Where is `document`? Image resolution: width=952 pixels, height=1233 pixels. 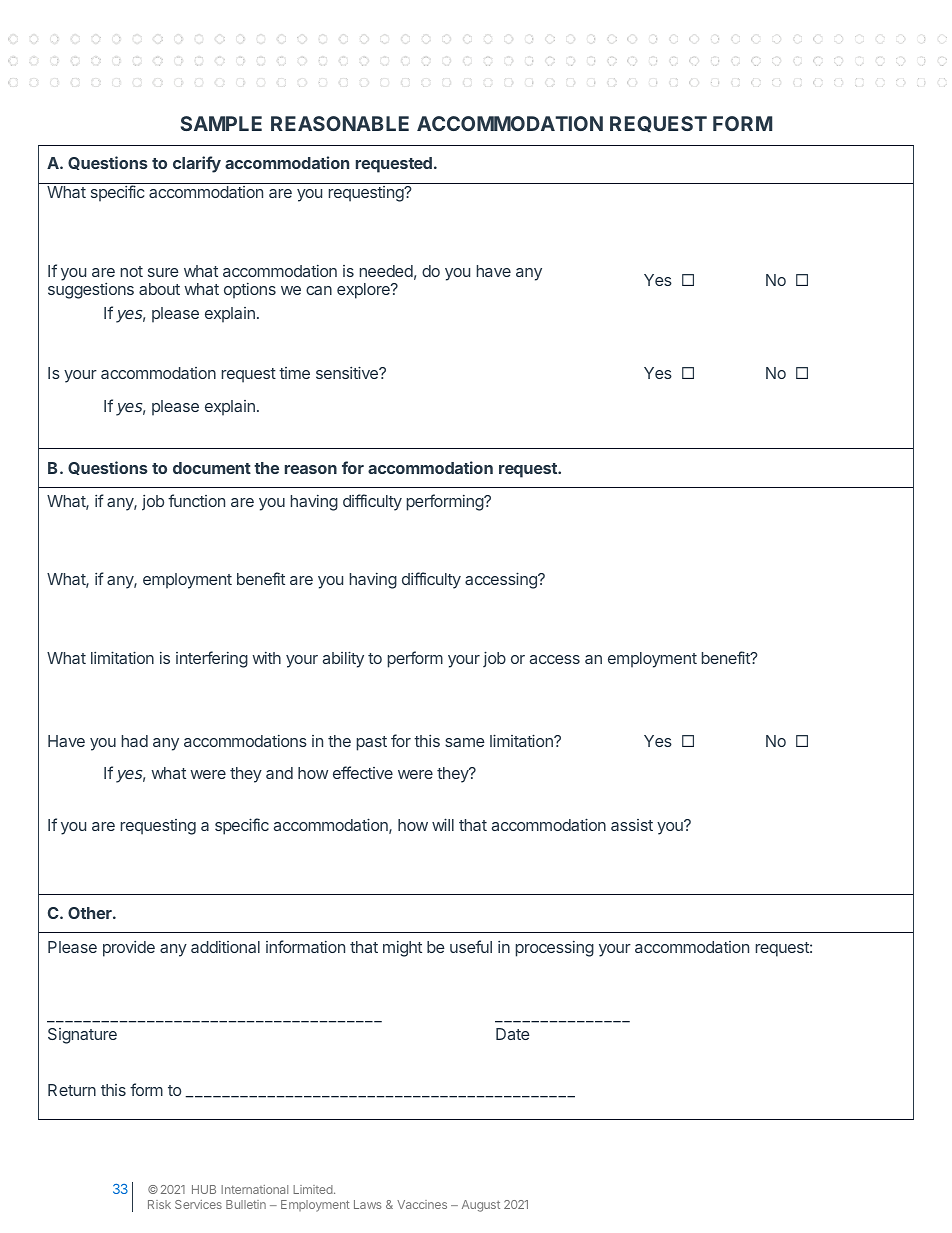 document is located at coordinates (212, 468).
